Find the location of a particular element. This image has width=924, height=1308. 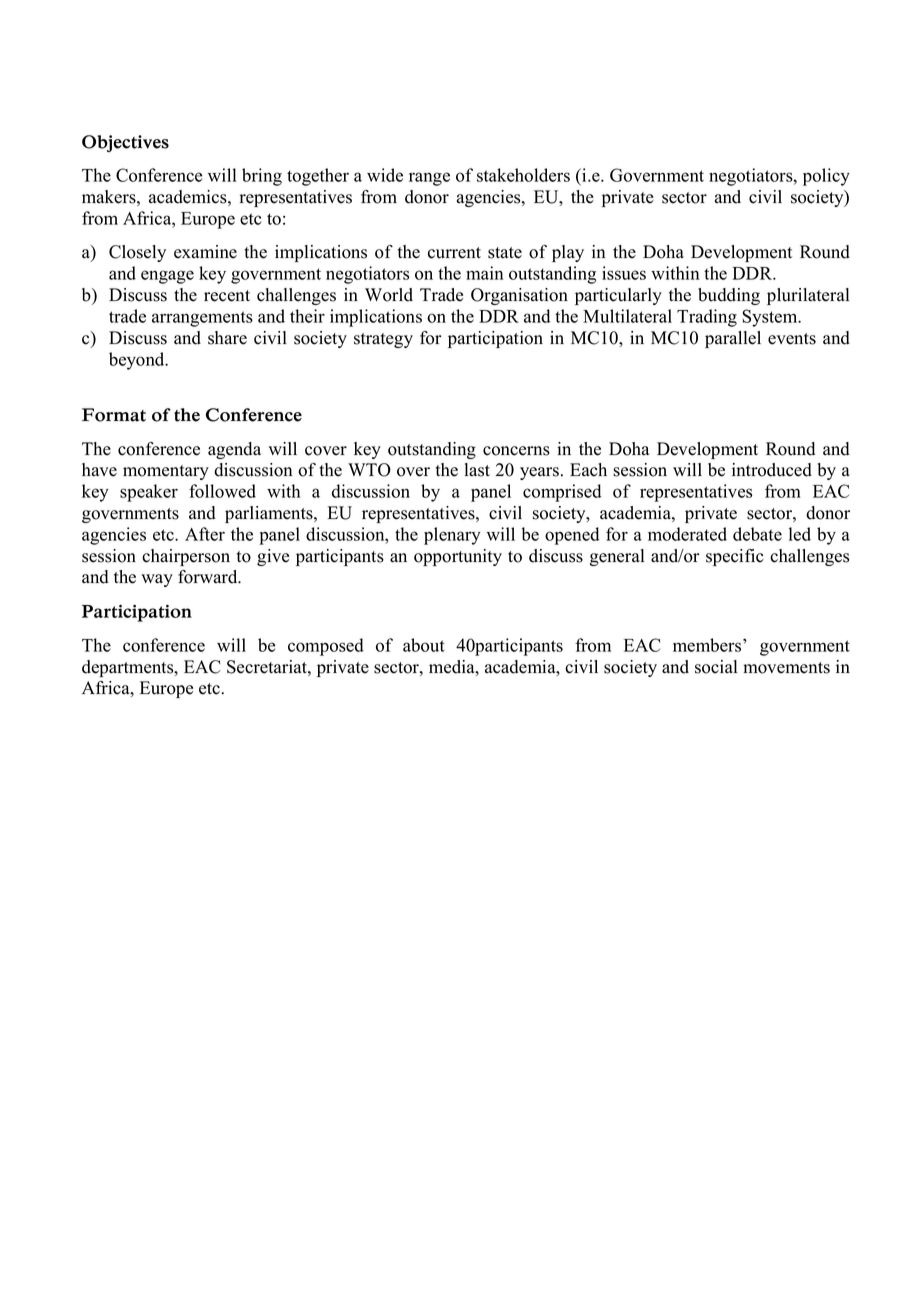

about is located at coordinates (424, 645).
